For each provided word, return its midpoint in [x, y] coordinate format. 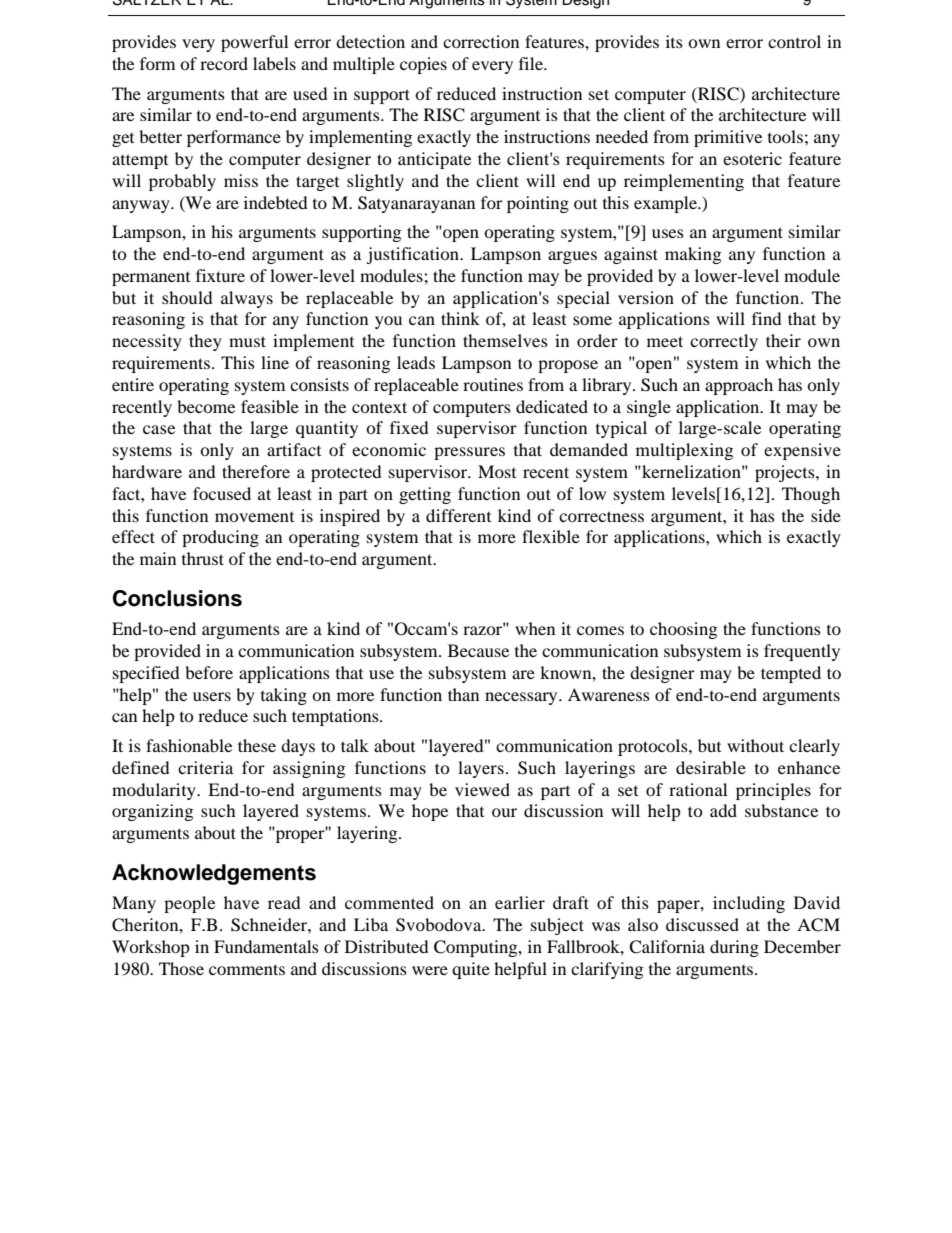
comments [247, 969]
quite [471, 970]
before [209, 672]
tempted [791, 674]
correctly [724, 342]
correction [481, 41]
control [794, 41]
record [224, 63]
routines [493, 384]
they [205, 342]
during [734, 948]
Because [478, 650]
